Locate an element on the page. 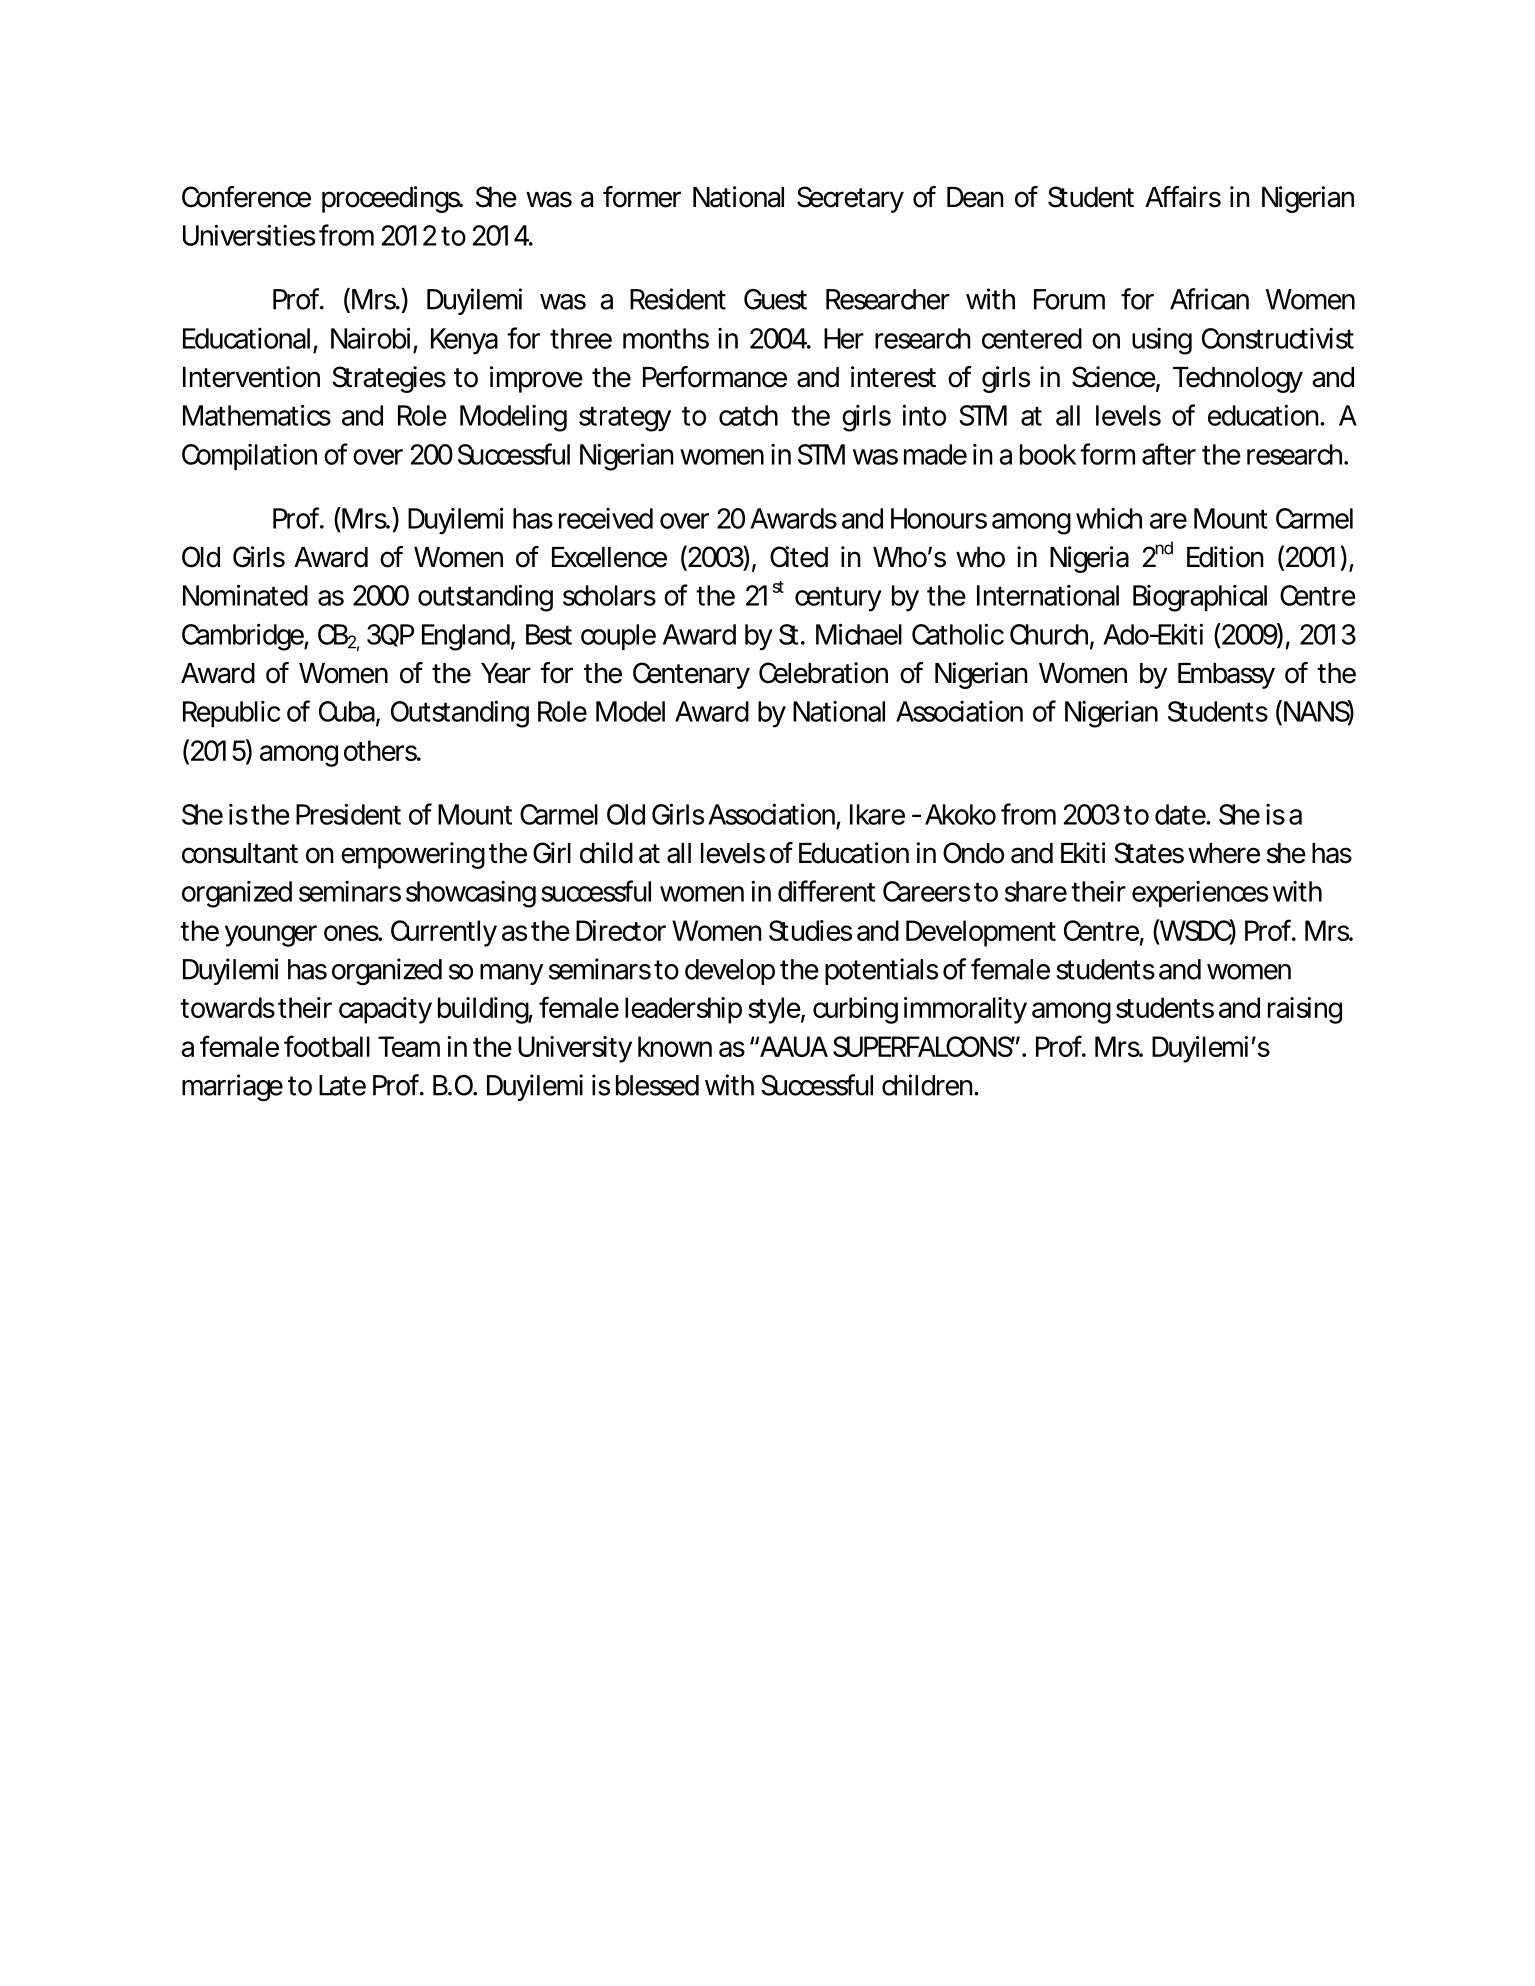 The height and width of the page is (1986, 1535). England is located at coordinates (466, 637).
